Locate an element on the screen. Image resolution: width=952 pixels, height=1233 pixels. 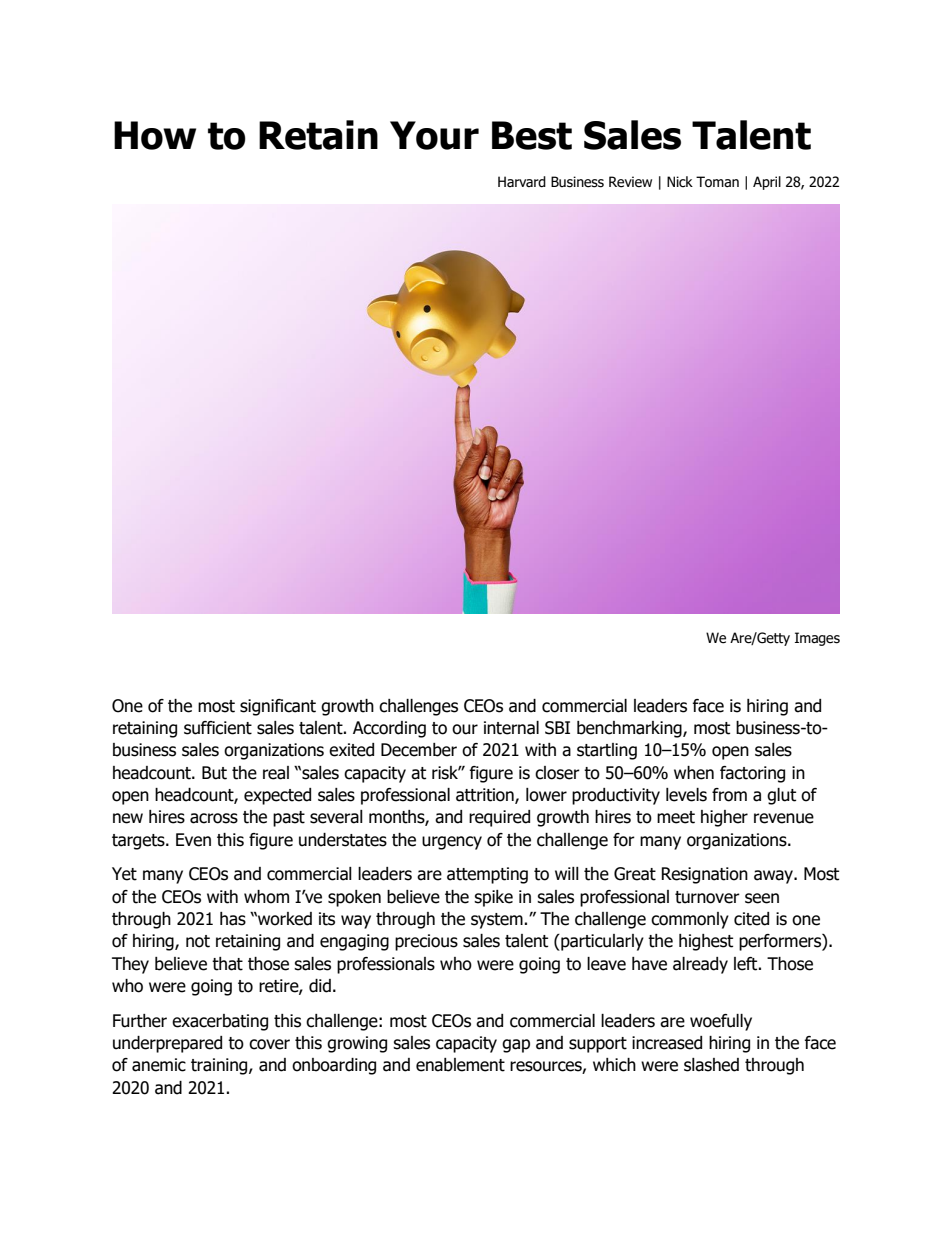
Images is located at coordinates (817, 639).
